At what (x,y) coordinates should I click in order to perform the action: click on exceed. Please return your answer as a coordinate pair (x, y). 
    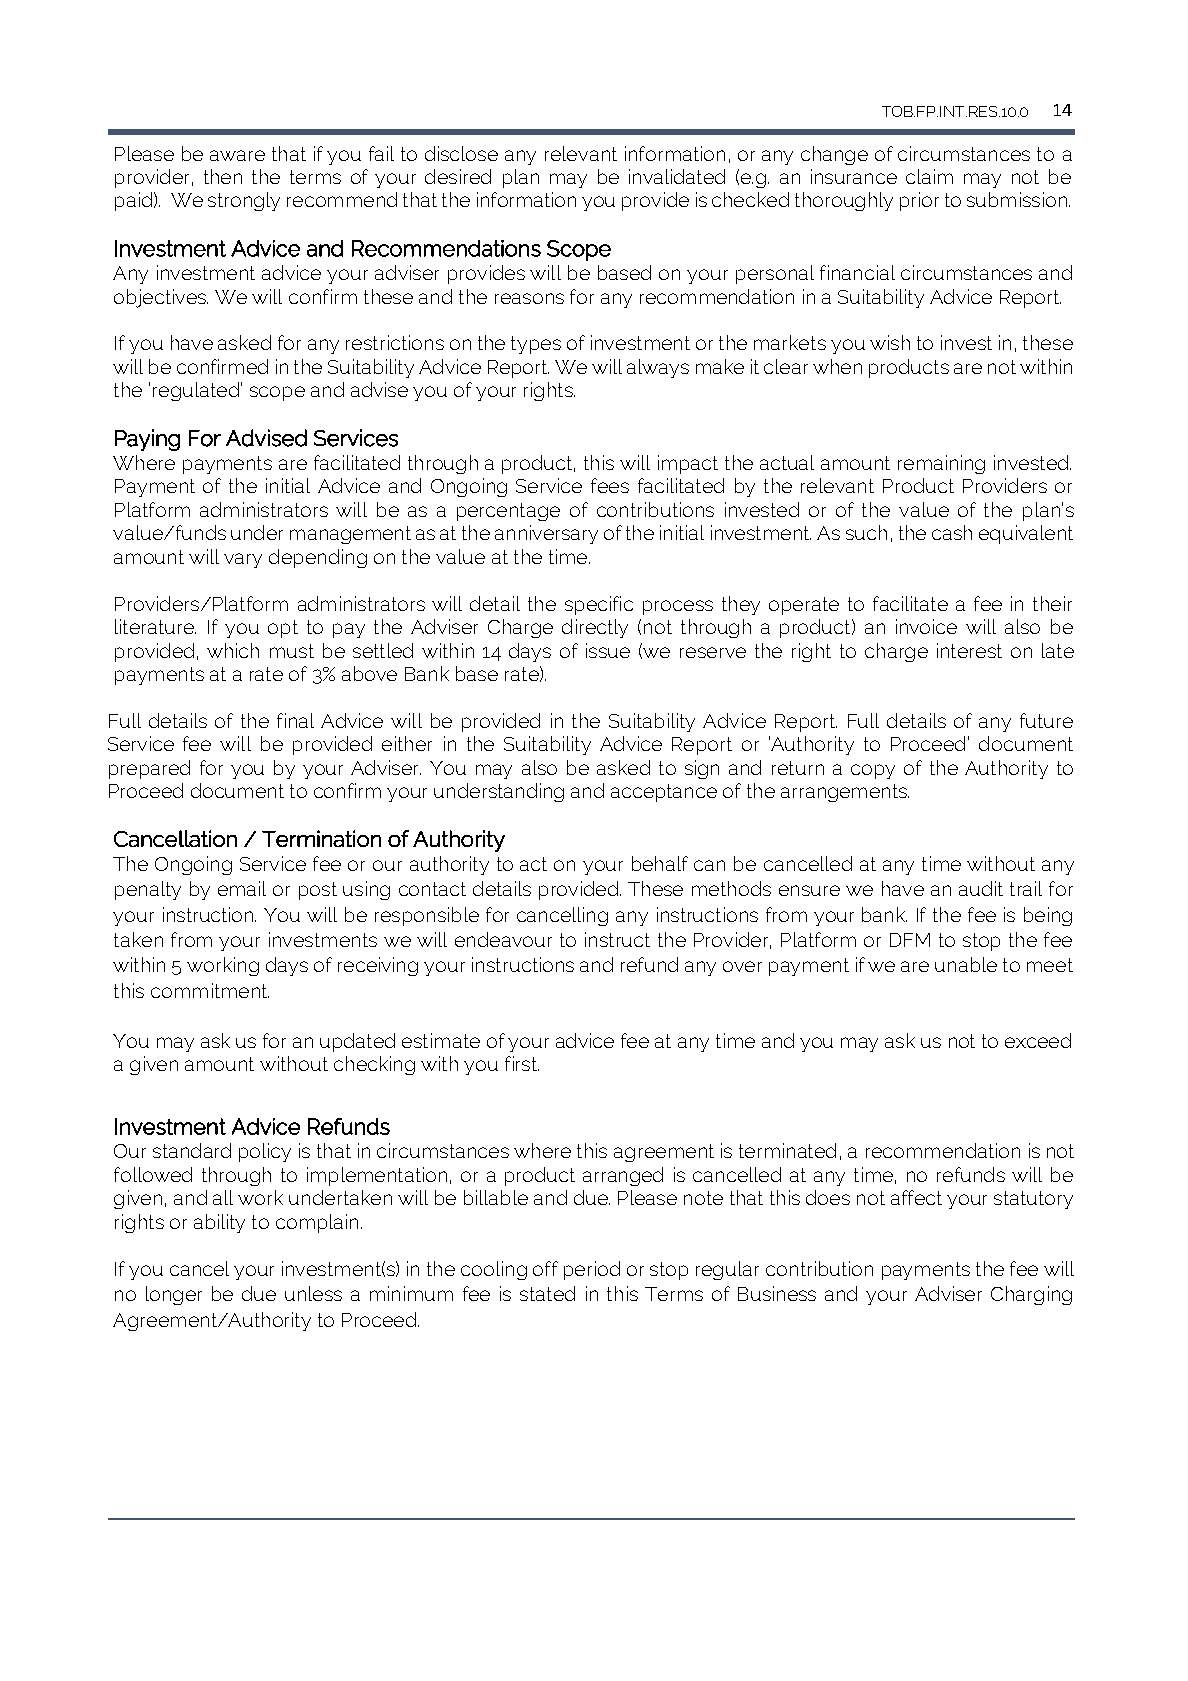
    Looking at the image, I should click on (1038, 1040).
